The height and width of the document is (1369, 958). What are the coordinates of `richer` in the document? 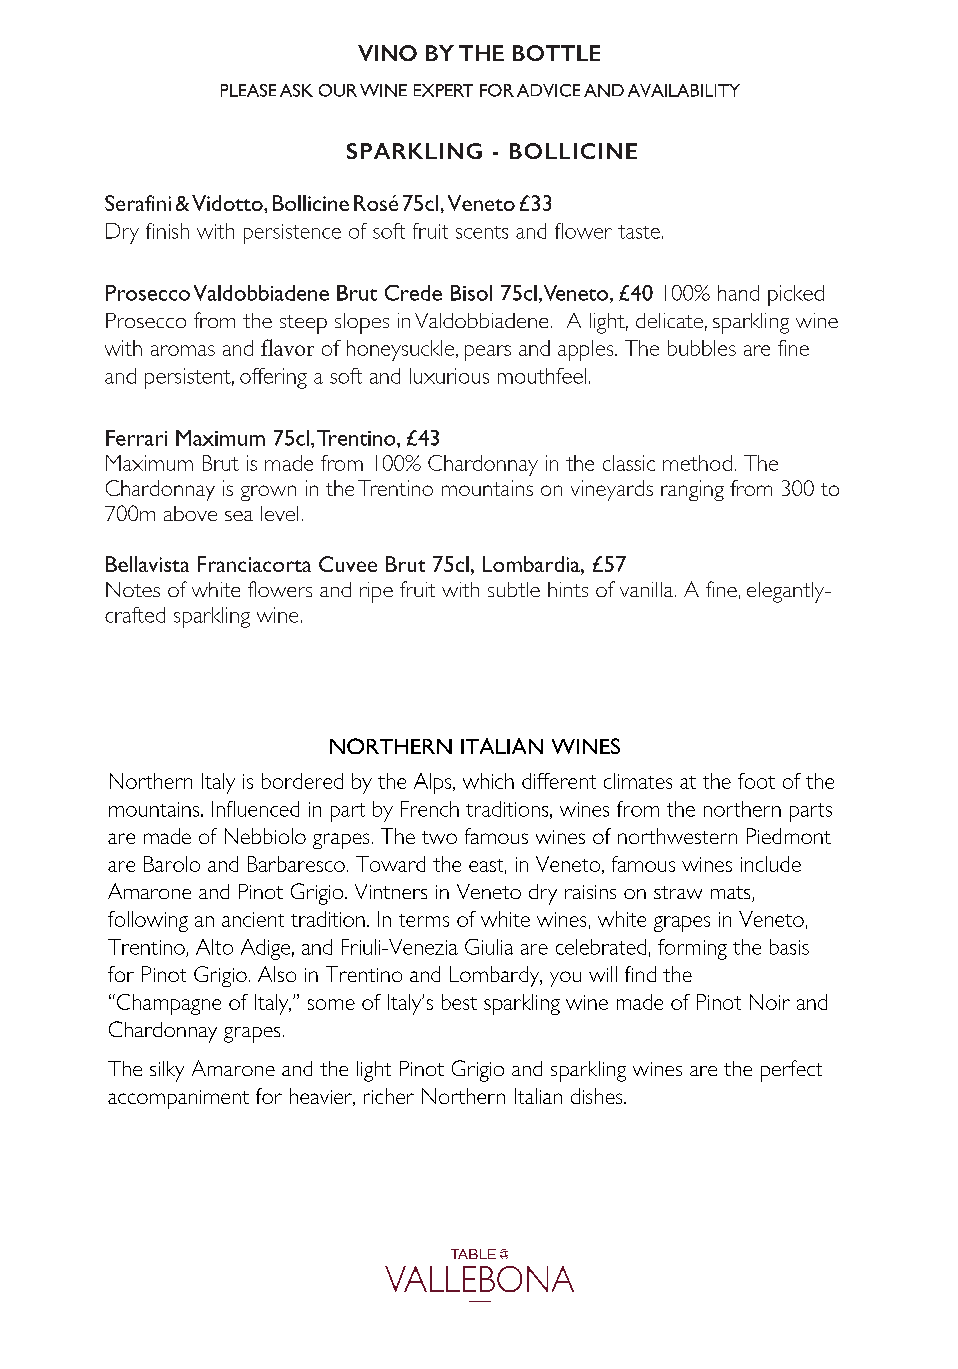 It's located at (389, 1096).
